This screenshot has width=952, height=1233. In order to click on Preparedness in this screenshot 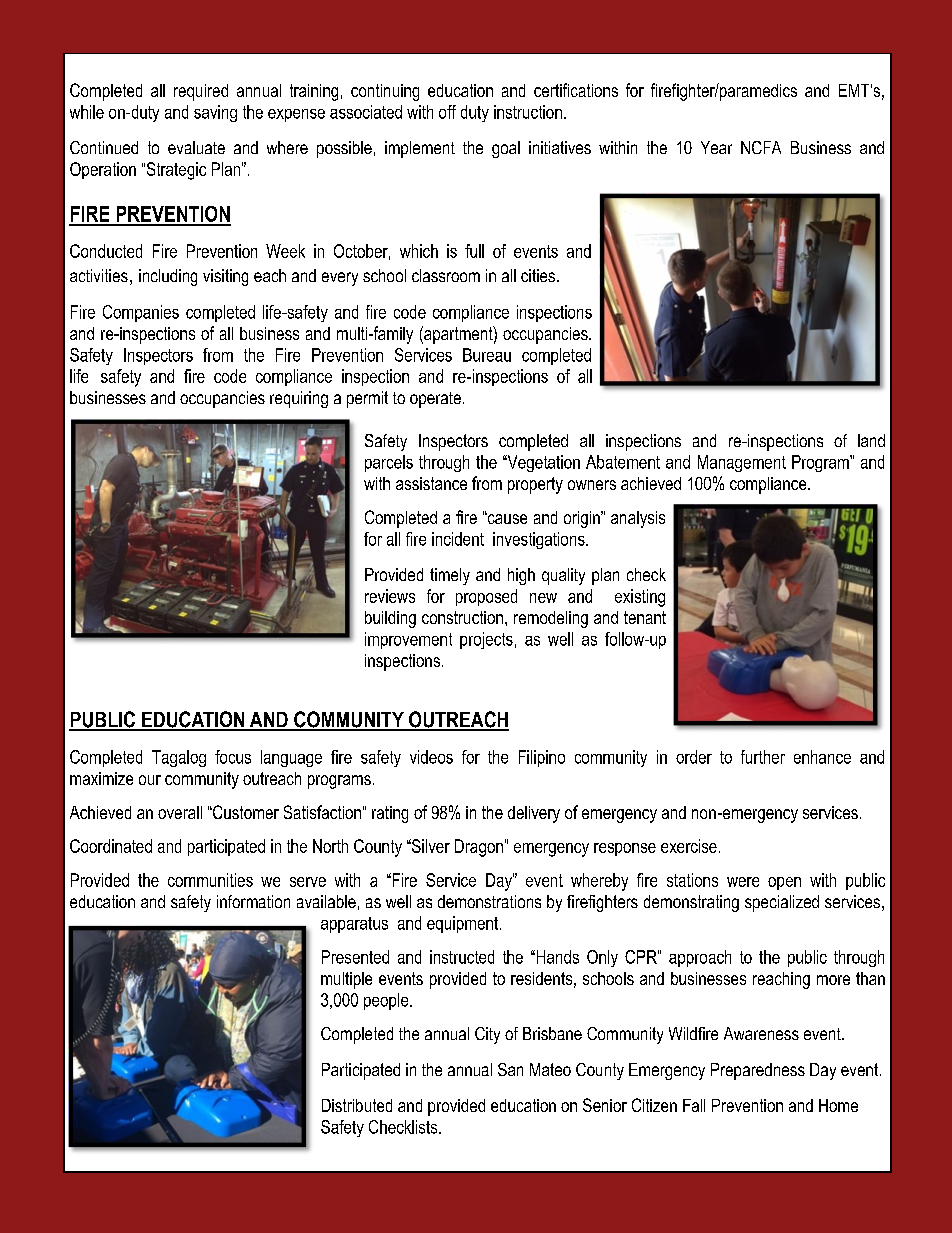, I will do `click(758, 1071)`.
